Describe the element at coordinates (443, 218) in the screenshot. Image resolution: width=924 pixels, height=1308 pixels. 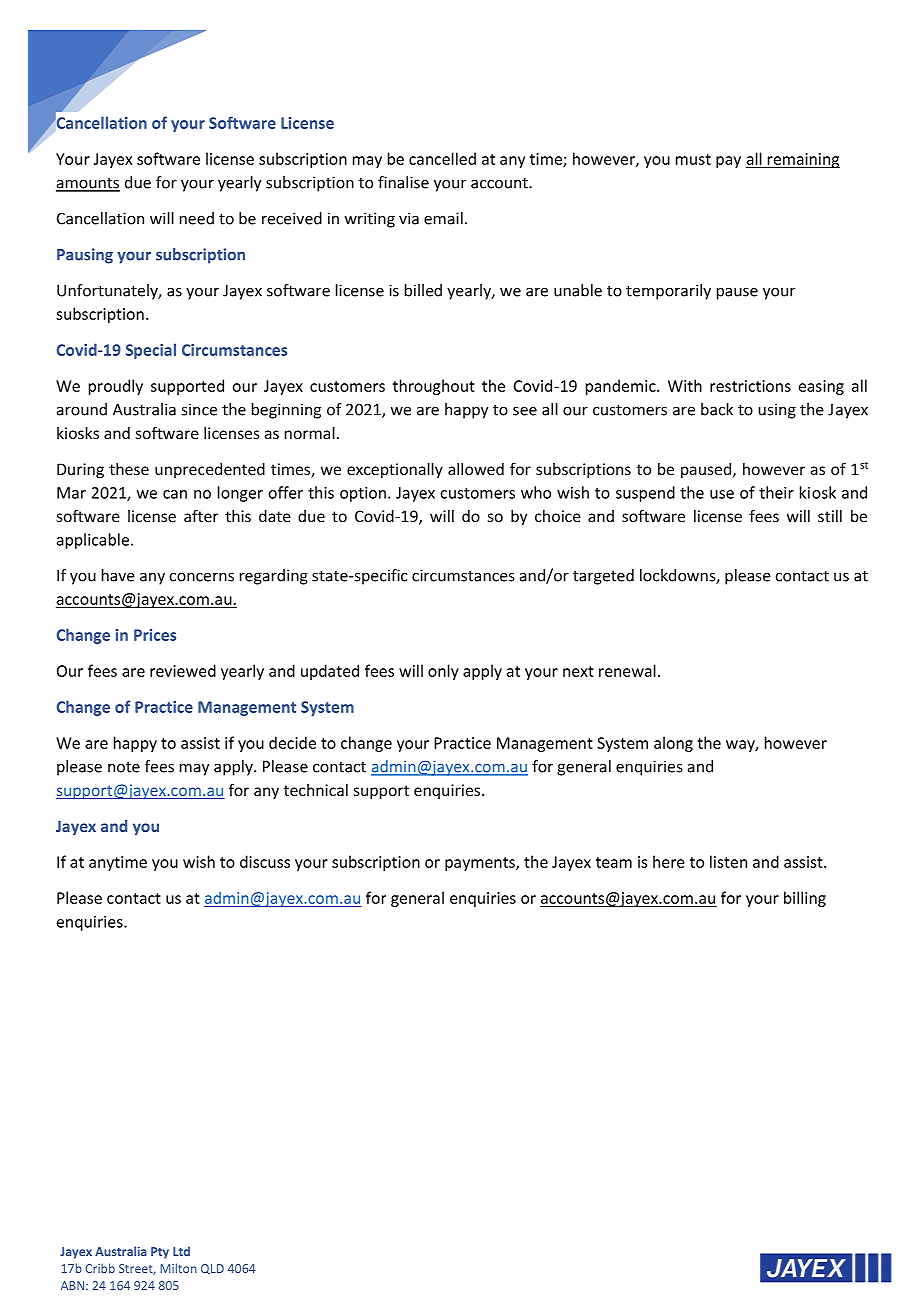
I see `email` at that location.
